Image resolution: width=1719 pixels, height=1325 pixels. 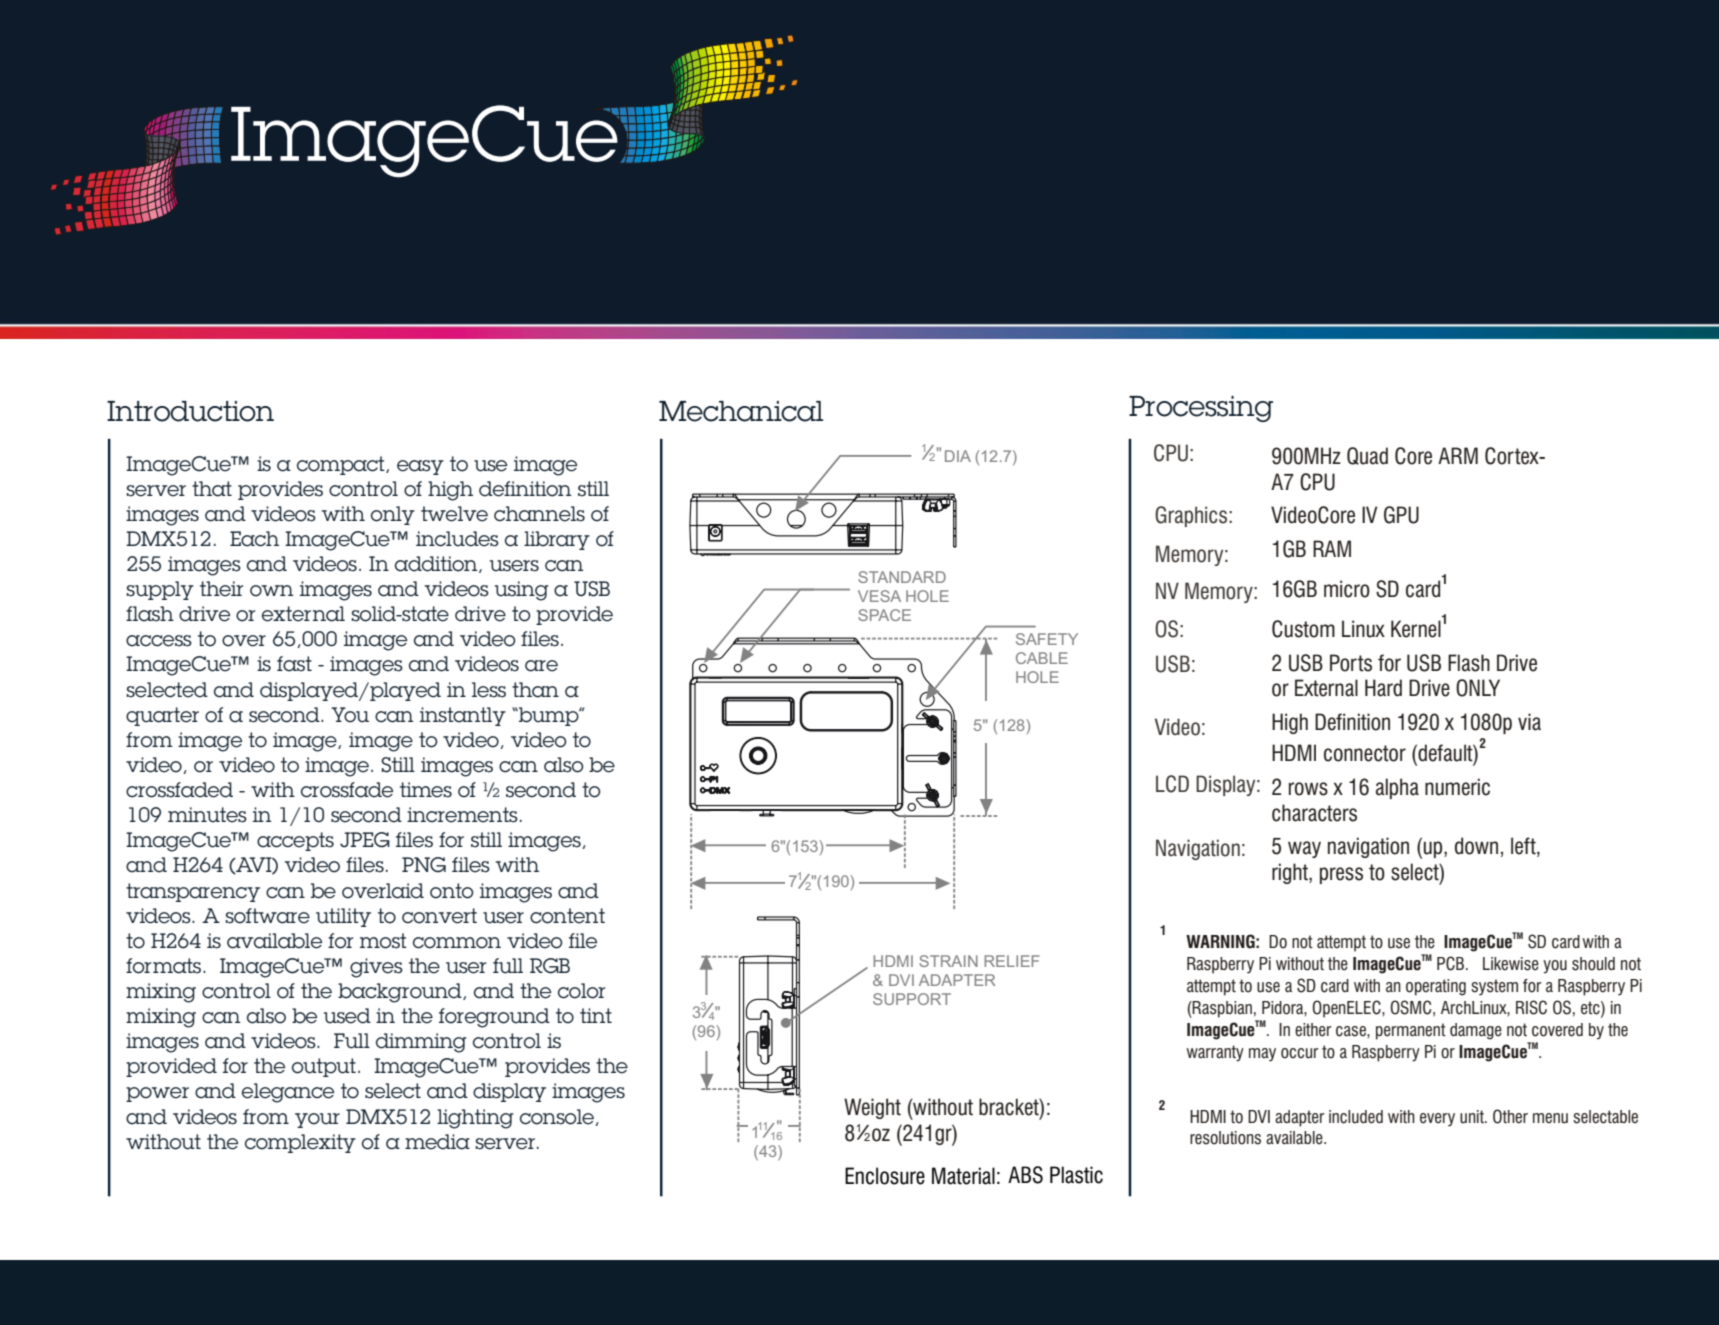 I want to click on every, so click(x=1437, y=1120).
